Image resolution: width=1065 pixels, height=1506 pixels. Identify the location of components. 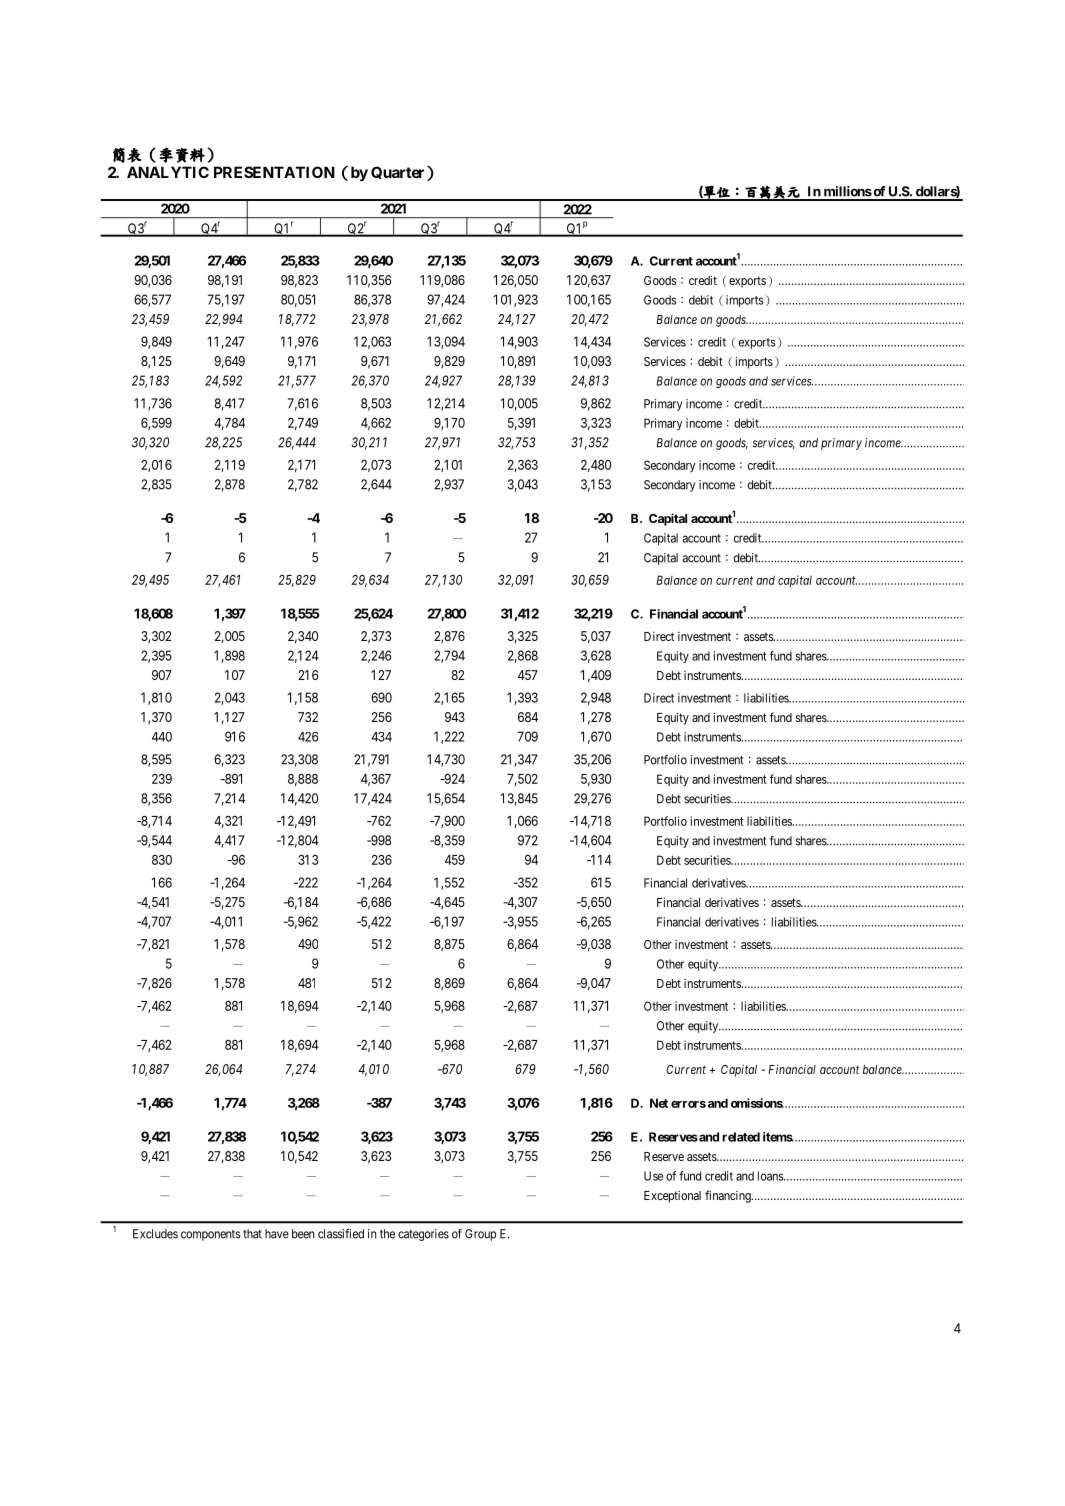
(211, 1235).
